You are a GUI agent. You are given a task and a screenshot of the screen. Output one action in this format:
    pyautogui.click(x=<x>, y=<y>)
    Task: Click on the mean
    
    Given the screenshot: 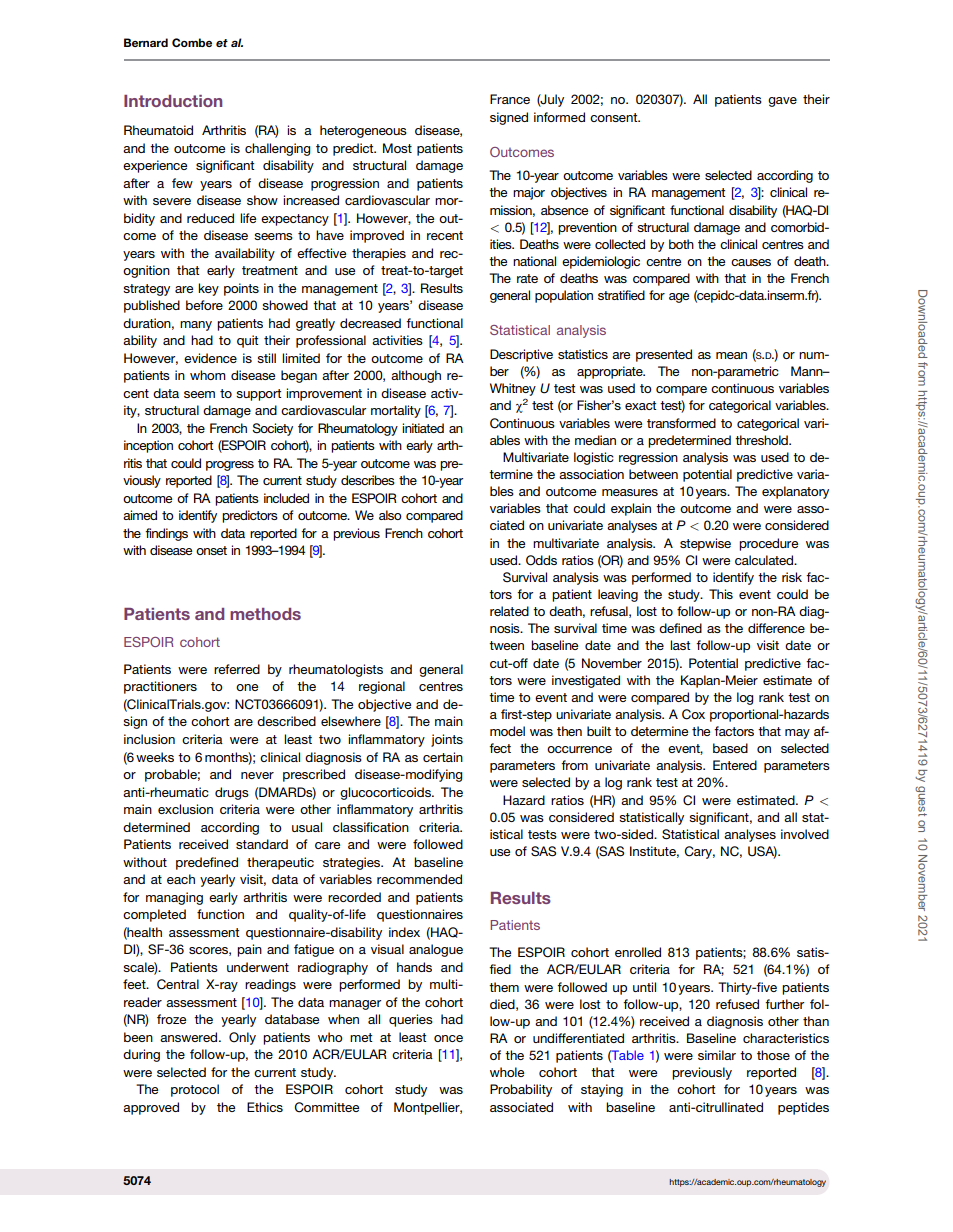 What is the action you would take?
    pyautogui.click(x=731, y=355)
